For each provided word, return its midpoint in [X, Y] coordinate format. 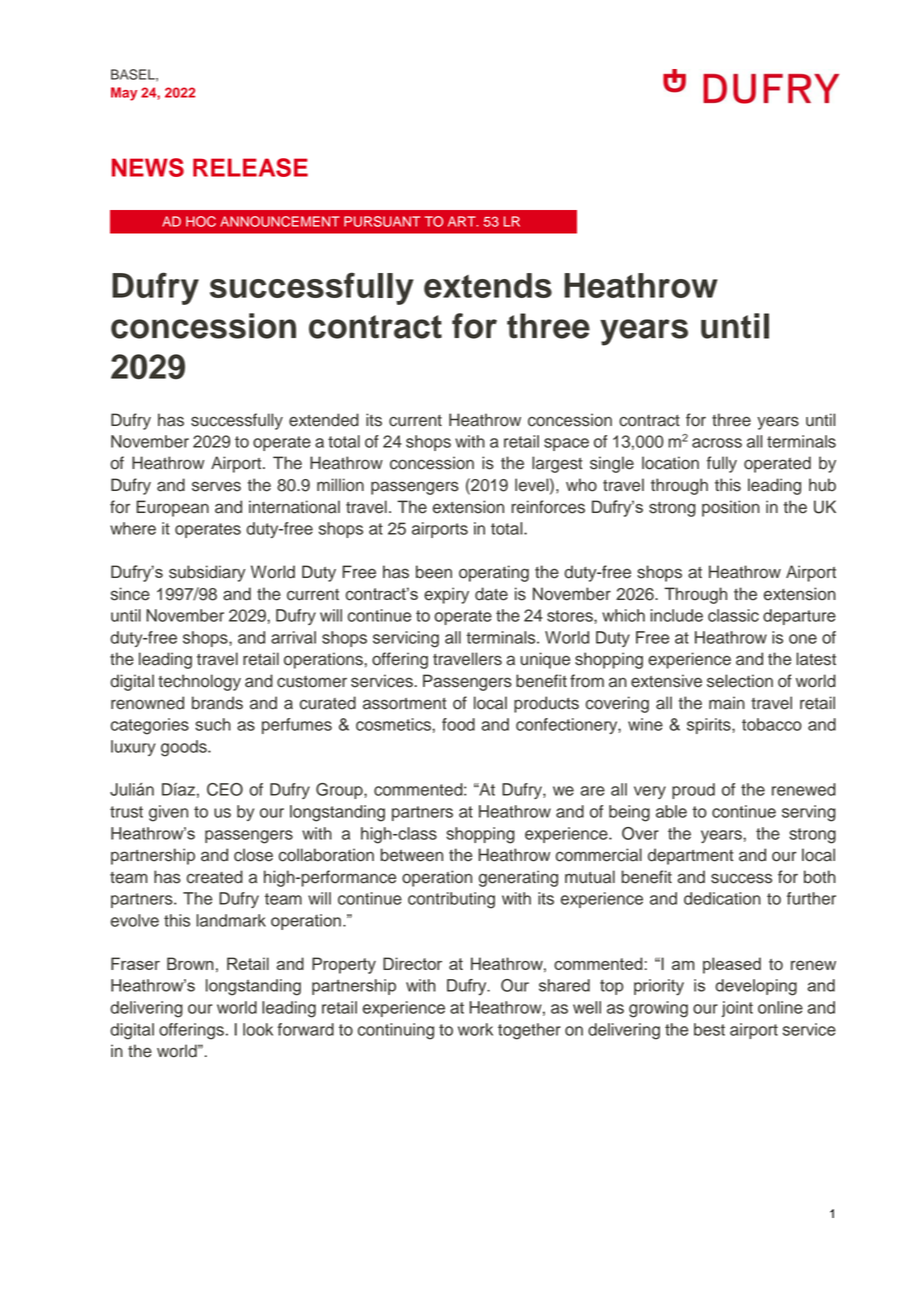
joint [737, 1009]
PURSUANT [382, 221]
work [475, 1029]
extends [488, 285]
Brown [190, 963]
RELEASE [250, 167]
